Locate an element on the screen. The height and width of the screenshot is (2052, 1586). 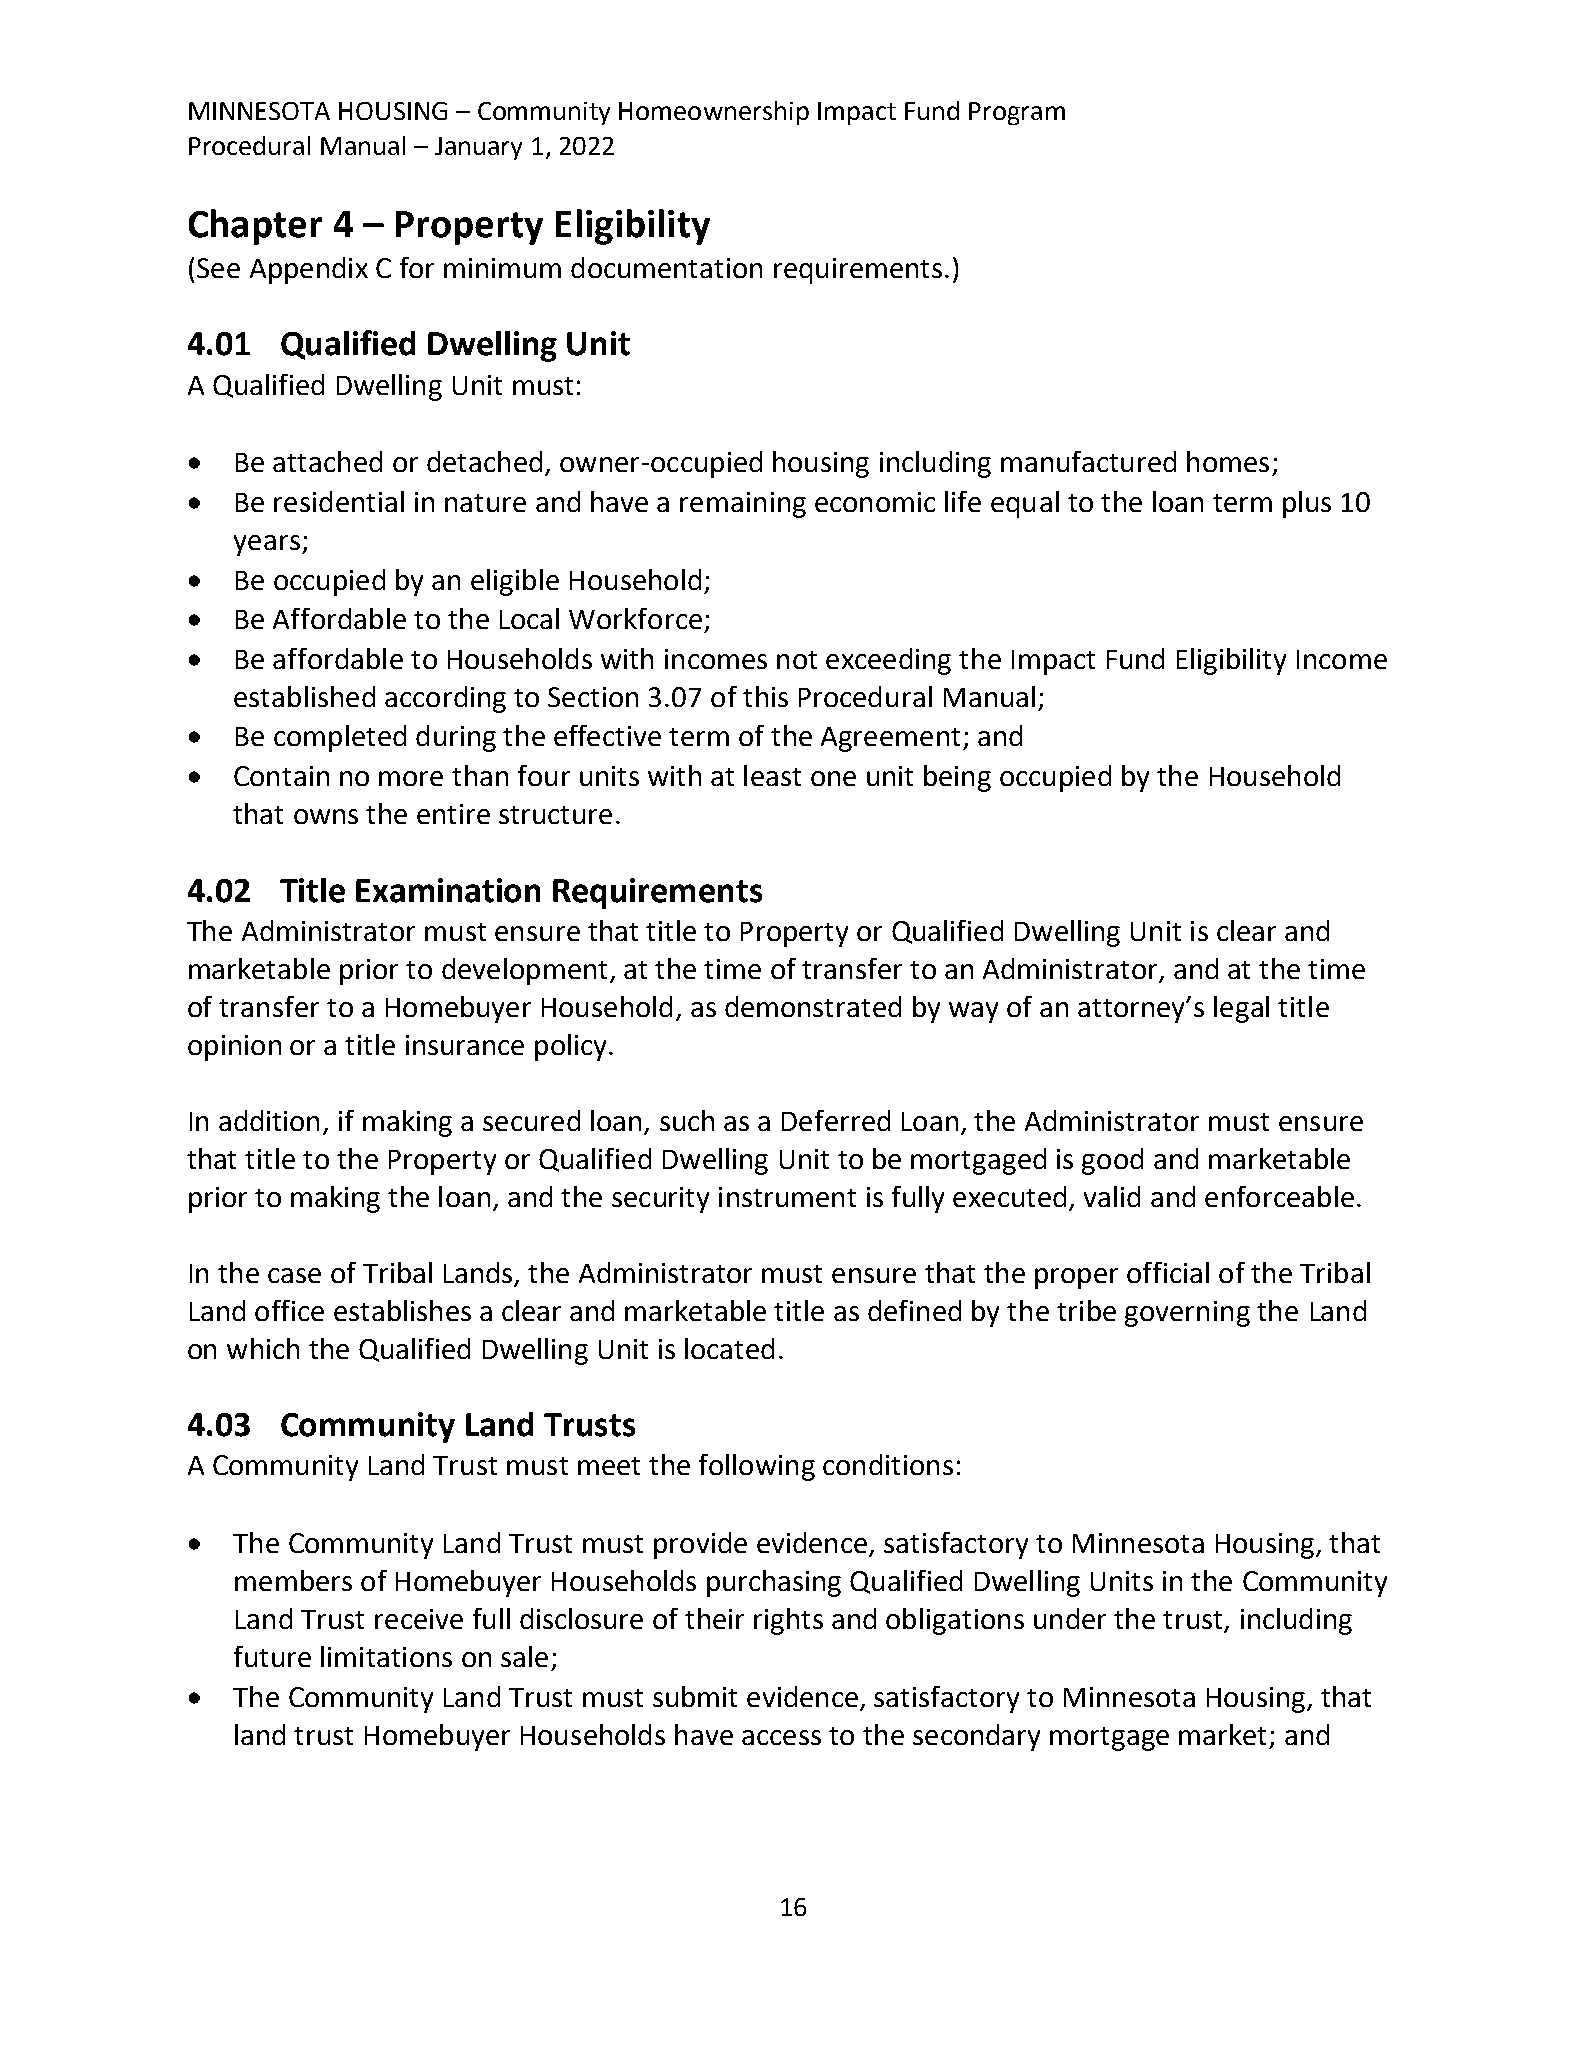
addition is located at coordinates (269, 1120).
